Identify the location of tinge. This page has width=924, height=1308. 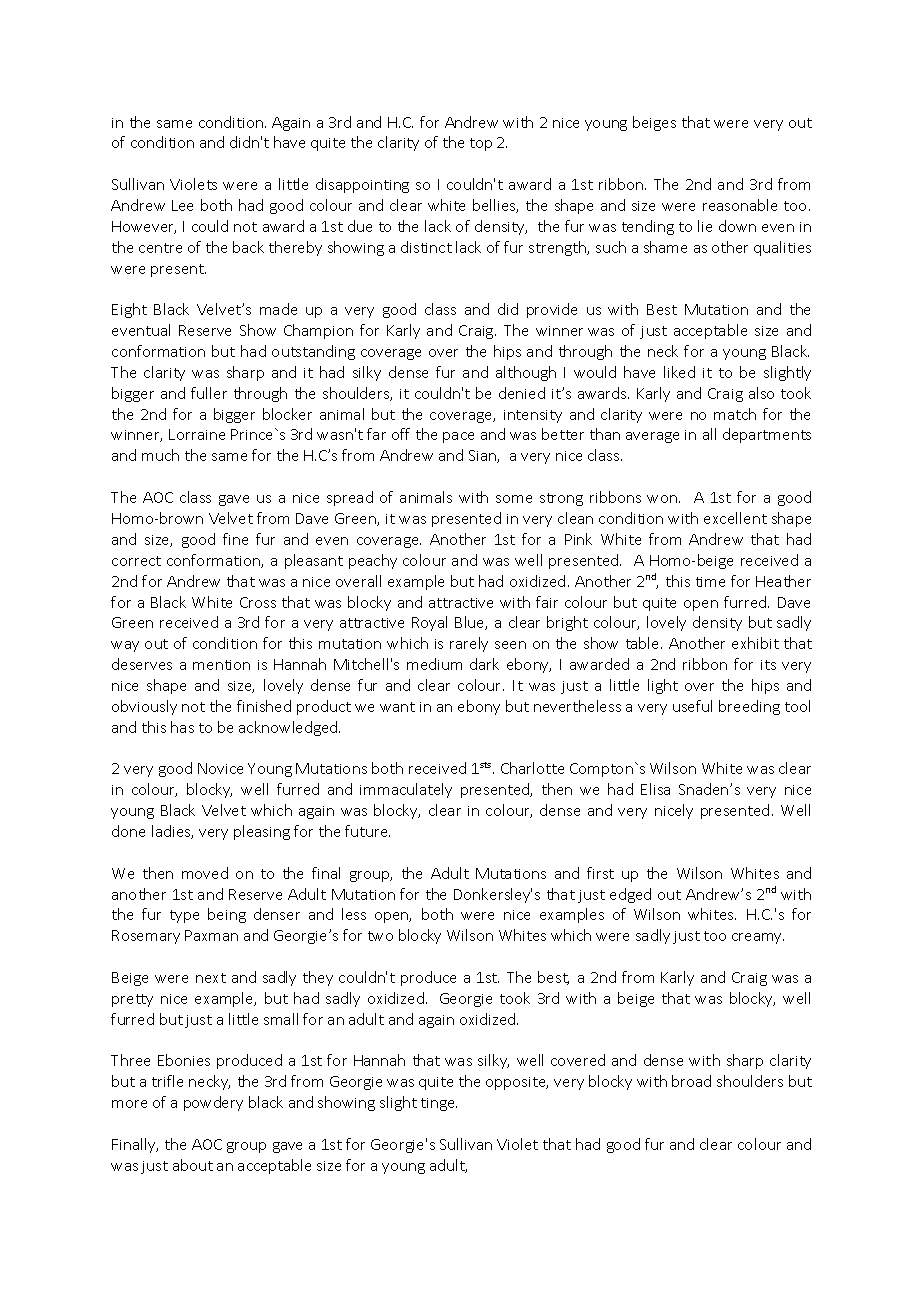
(439, 1104).
